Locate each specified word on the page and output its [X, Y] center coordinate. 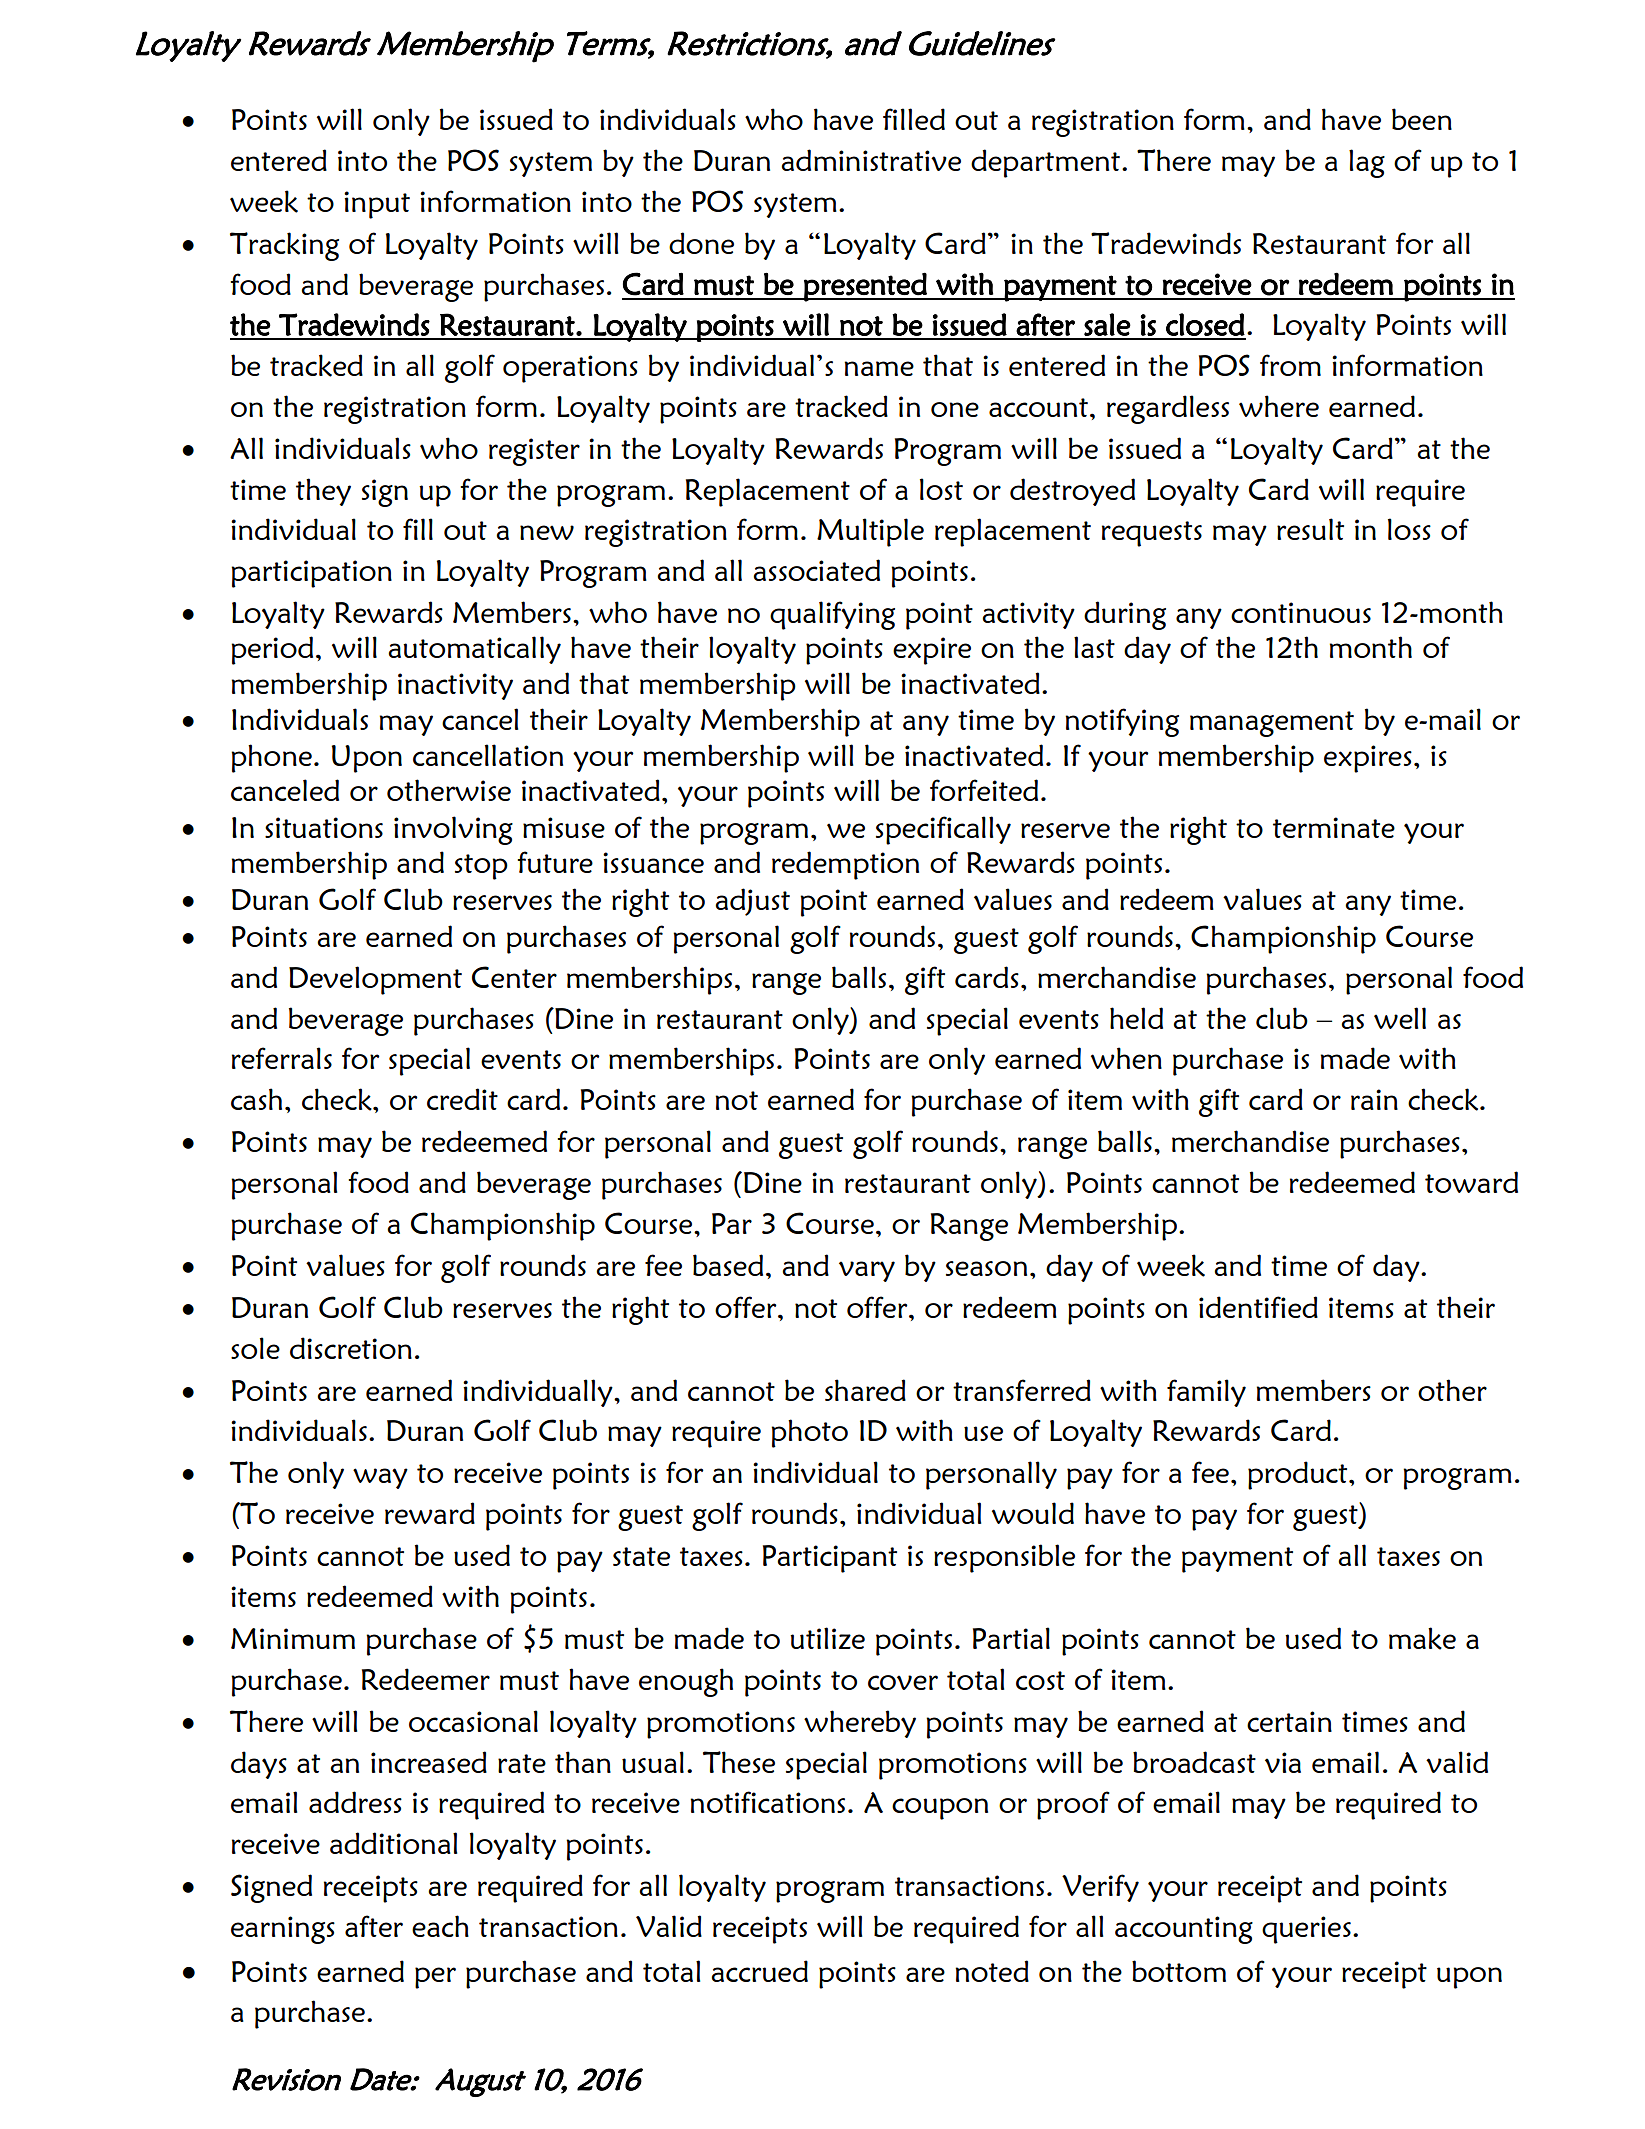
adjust [752, 902]
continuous [1301, 612]
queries [1306, 1930]
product [1299, 1475]
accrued [759, 1971]
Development [375, 980]
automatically [474, 650]
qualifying [832, 615]
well [1400, 1018]
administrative [871, 160]
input [377, 205]
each [440, 1926]
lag [1367, 163]
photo [809, 1433]
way [380, 1478]
